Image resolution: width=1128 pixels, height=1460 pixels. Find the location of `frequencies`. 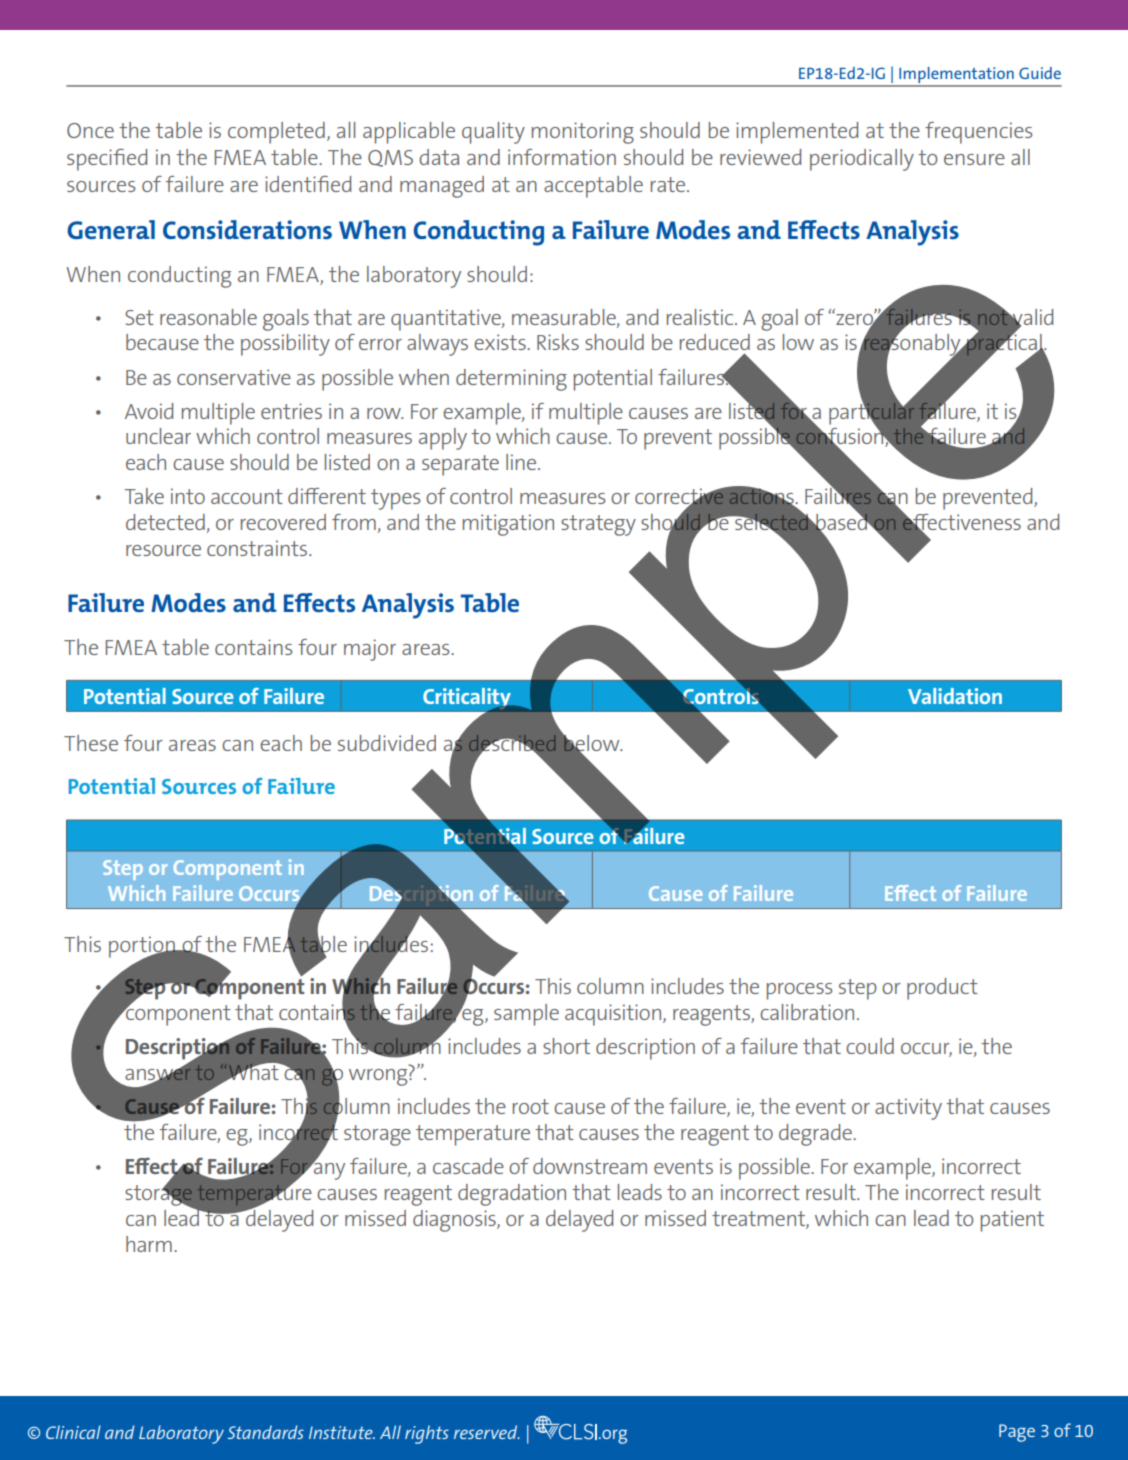

frequencies is located at coordinates (978, 133).
